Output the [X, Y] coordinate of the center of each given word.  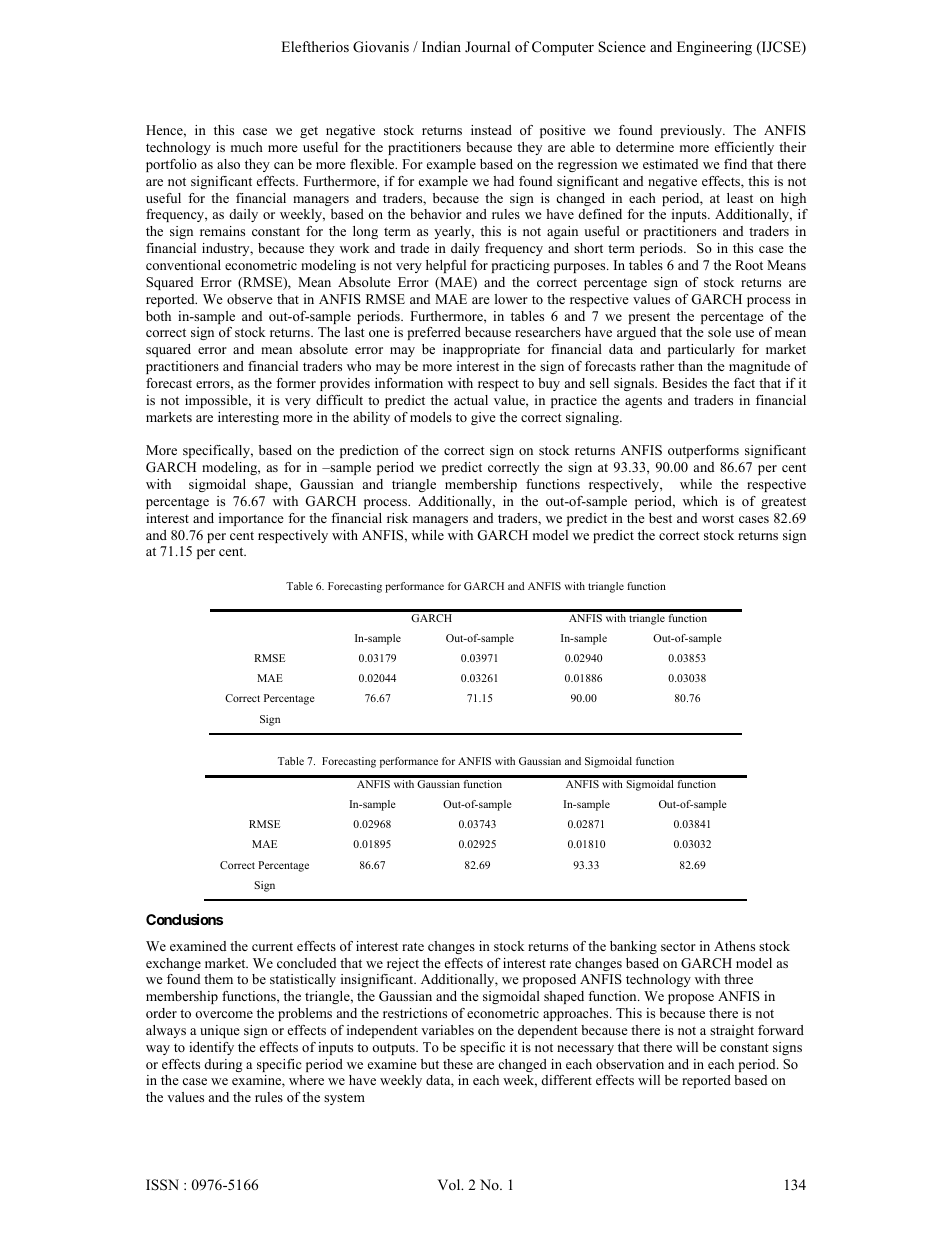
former [296, 383]
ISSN [162, 1185]
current [272, 946]
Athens [734, 946]
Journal [487, 46]
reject [403, 964]
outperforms [703, 451]
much [247, 147]
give [483, 418]
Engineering [714, 48]
